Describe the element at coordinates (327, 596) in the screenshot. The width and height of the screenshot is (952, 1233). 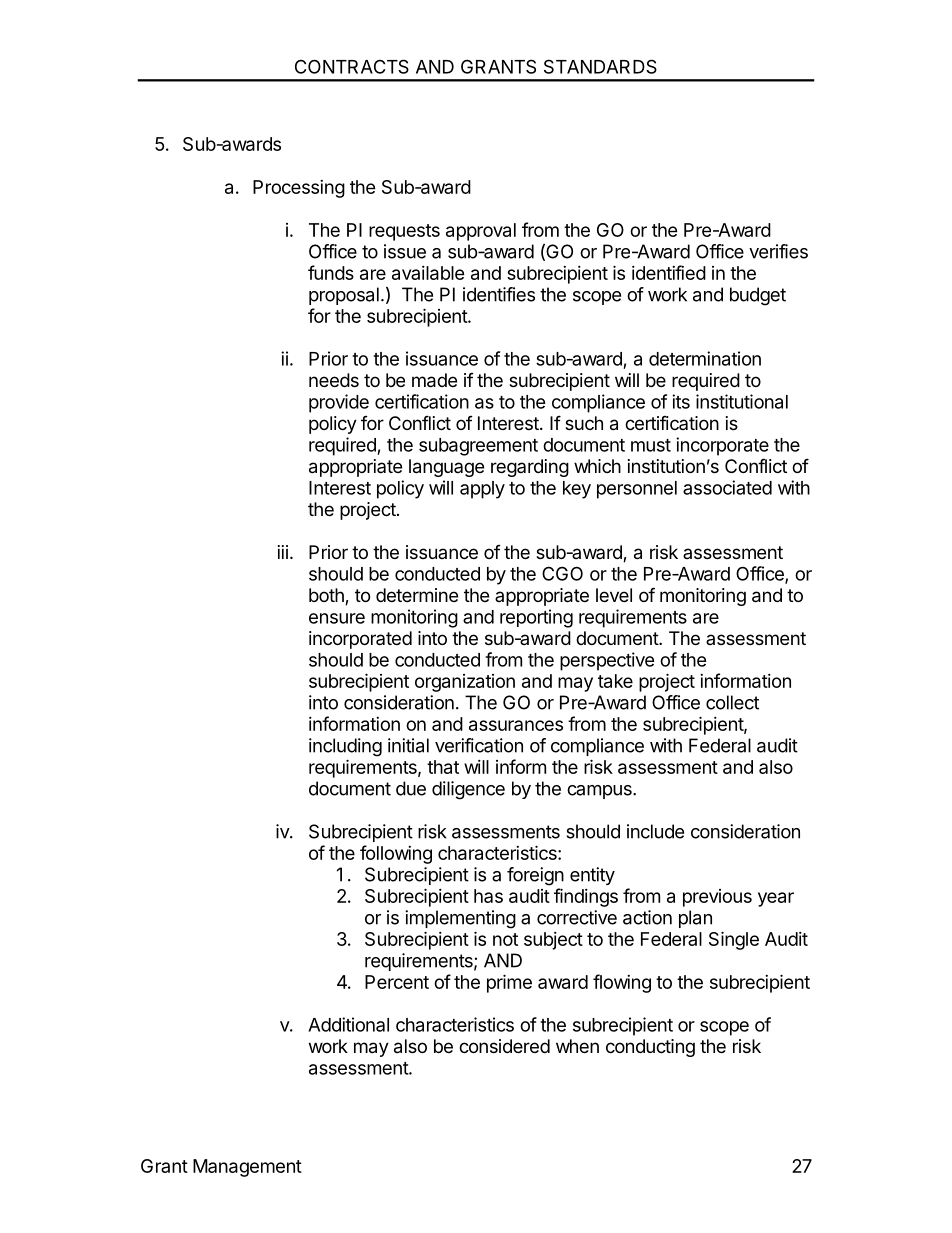
I see `both` at that location.
